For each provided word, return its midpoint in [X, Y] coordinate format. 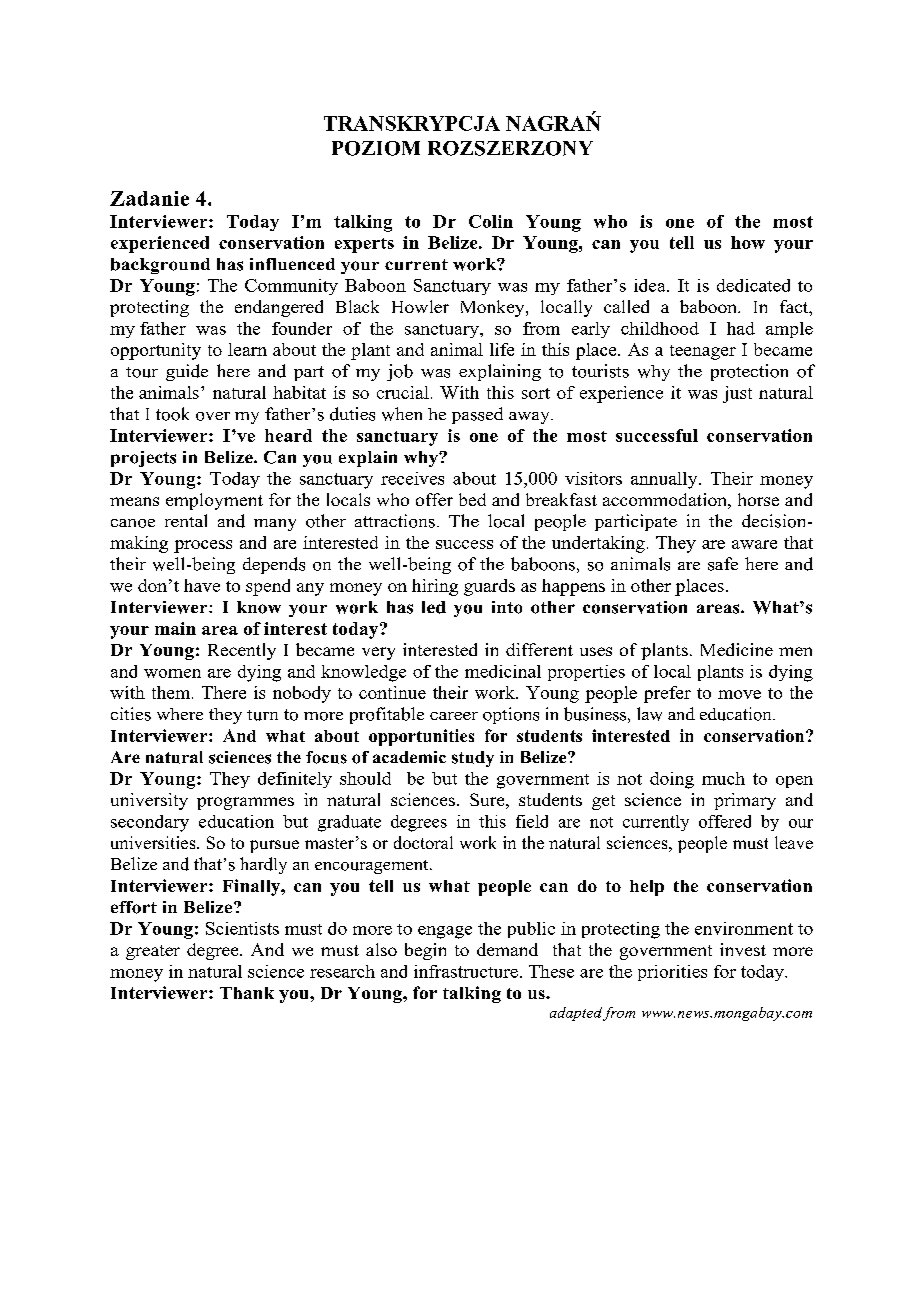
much [723, 778]
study [473, 759]
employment [214, 501]
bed [472, 499]
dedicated [753, 285]
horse [758, 499]
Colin [491, 221]
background [160, 266]
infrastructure [466, 971]
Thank [247, 993]
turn [262, 715]
